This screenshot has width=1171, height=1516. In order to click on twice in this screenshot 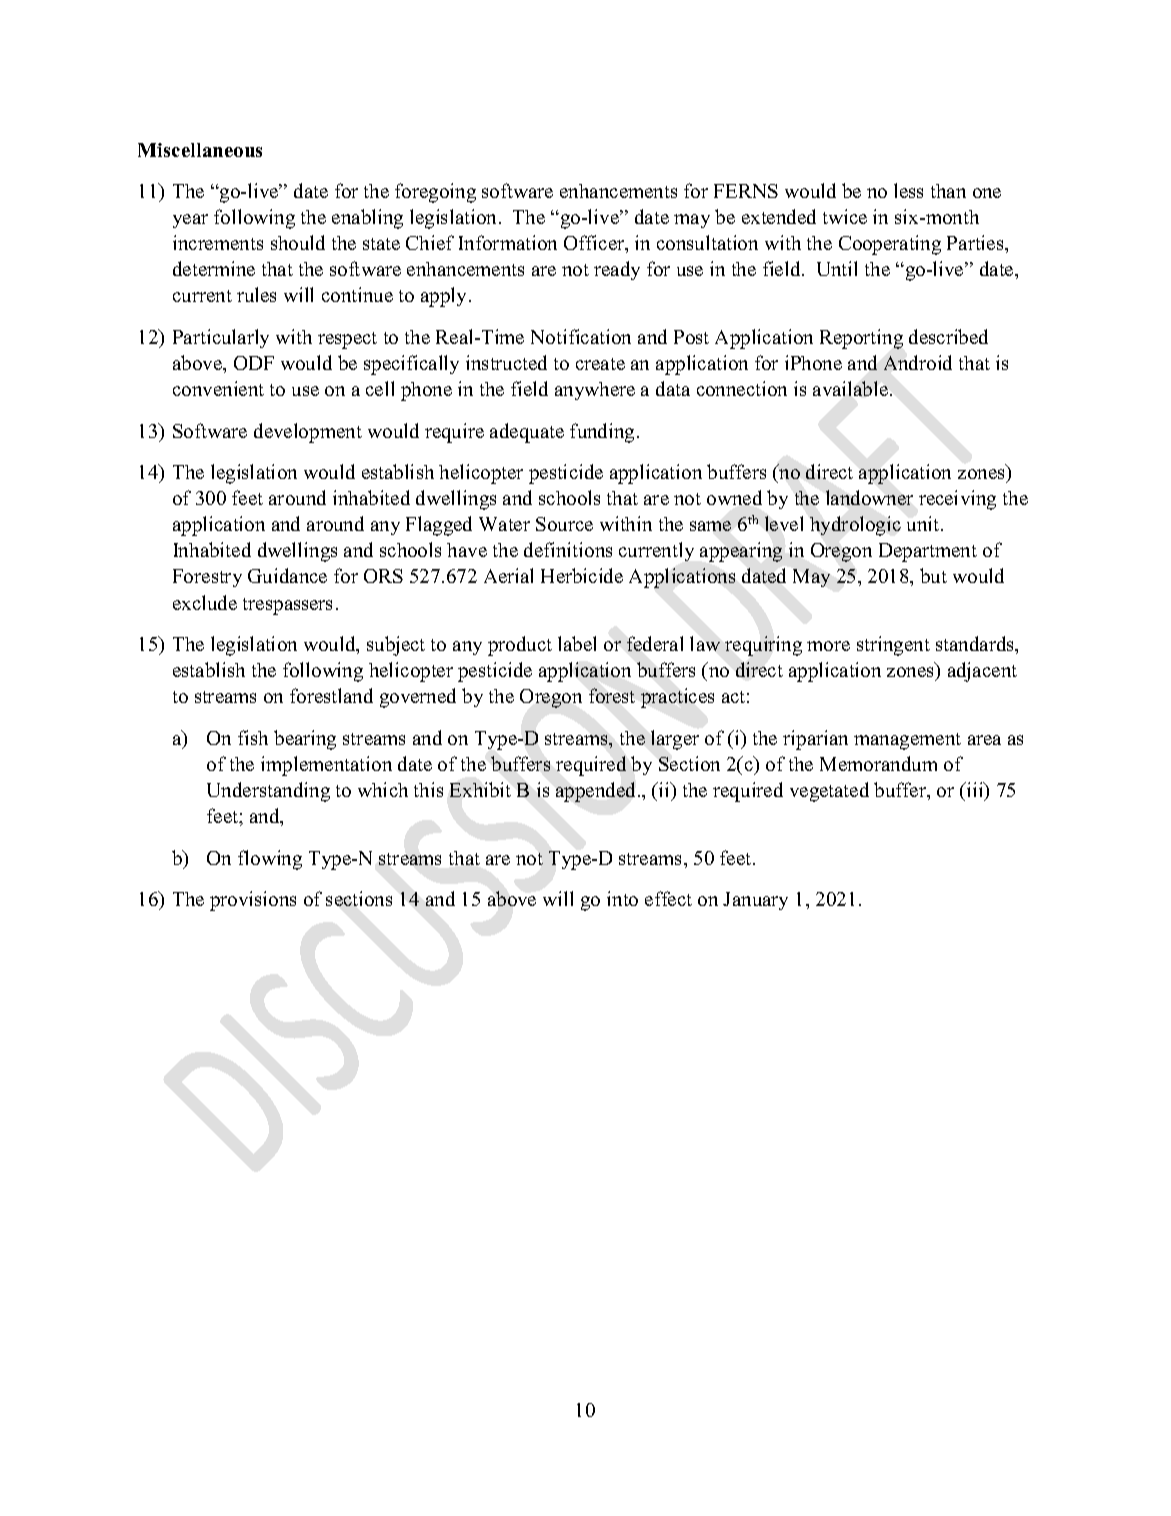, I will do `click(845, 216)`.
